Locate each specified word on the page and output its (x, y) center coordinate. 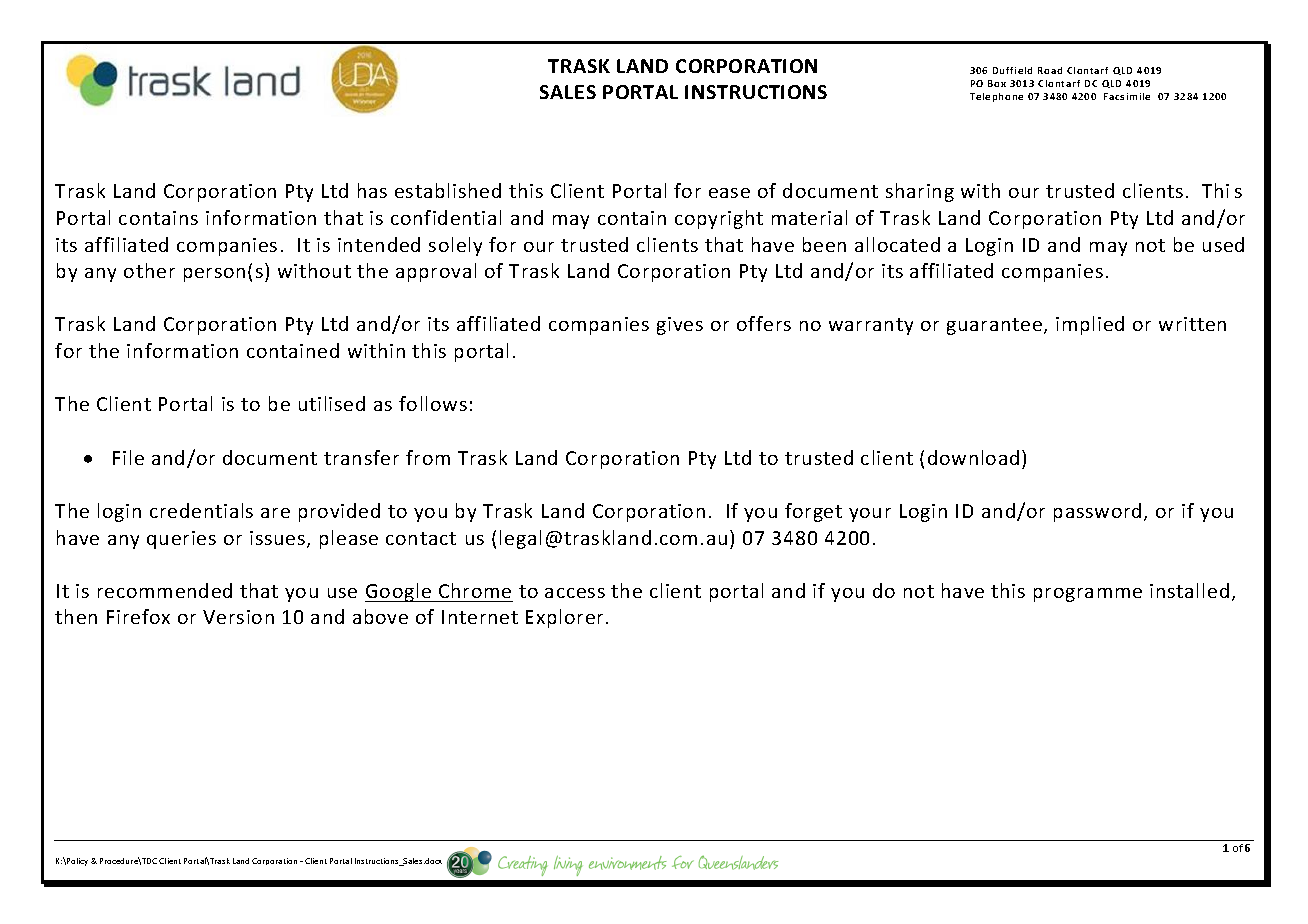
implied (1090, 325)
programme (1088, 595)
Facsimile (1127, 96)
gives (680, 326)
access (575, 593)
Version (238, 617)
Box (997, 83)
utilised (332, 403)
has (372, 190)
